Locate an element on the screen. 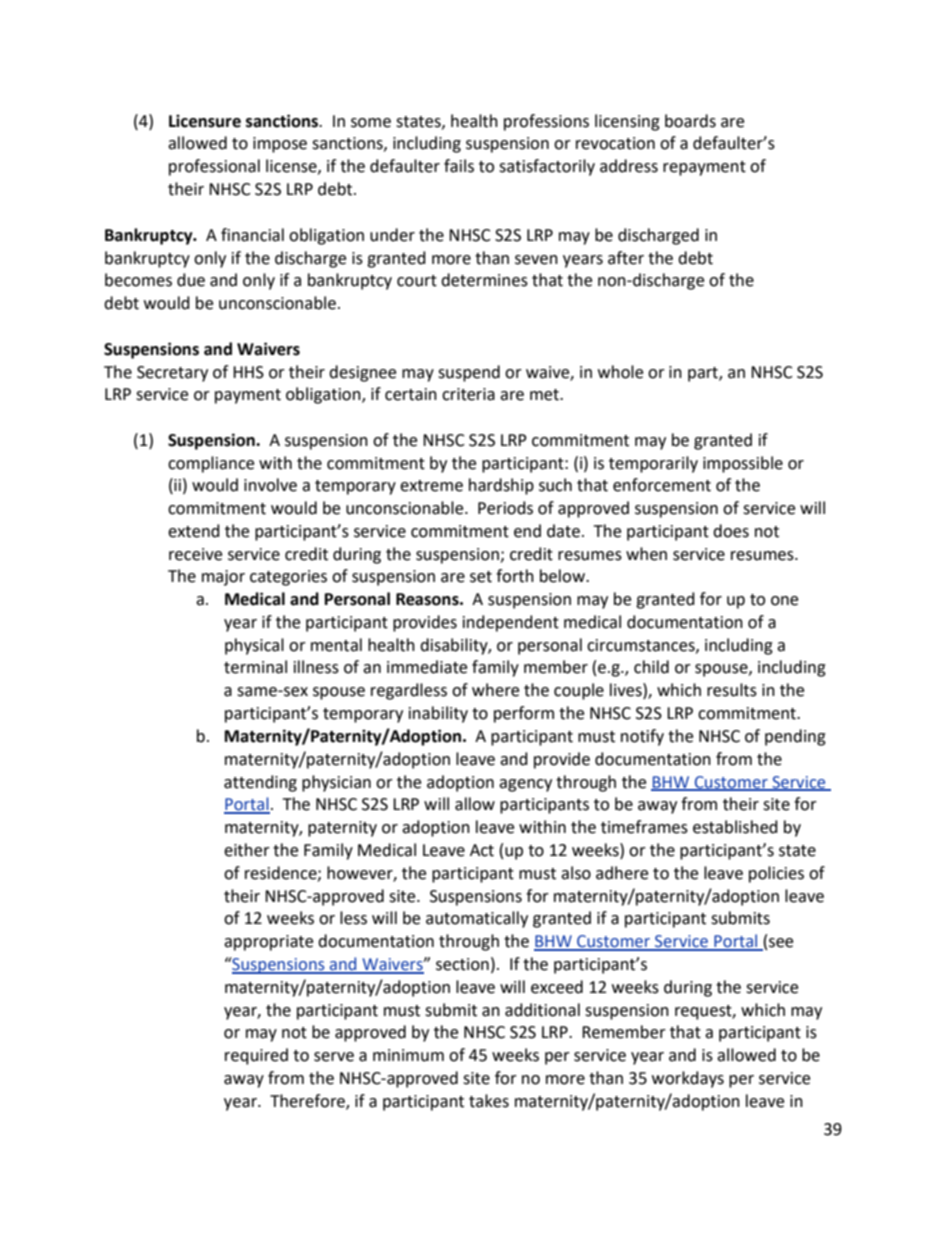 The image size is (952, 1233). fails is located at coordinates (459, 166).
